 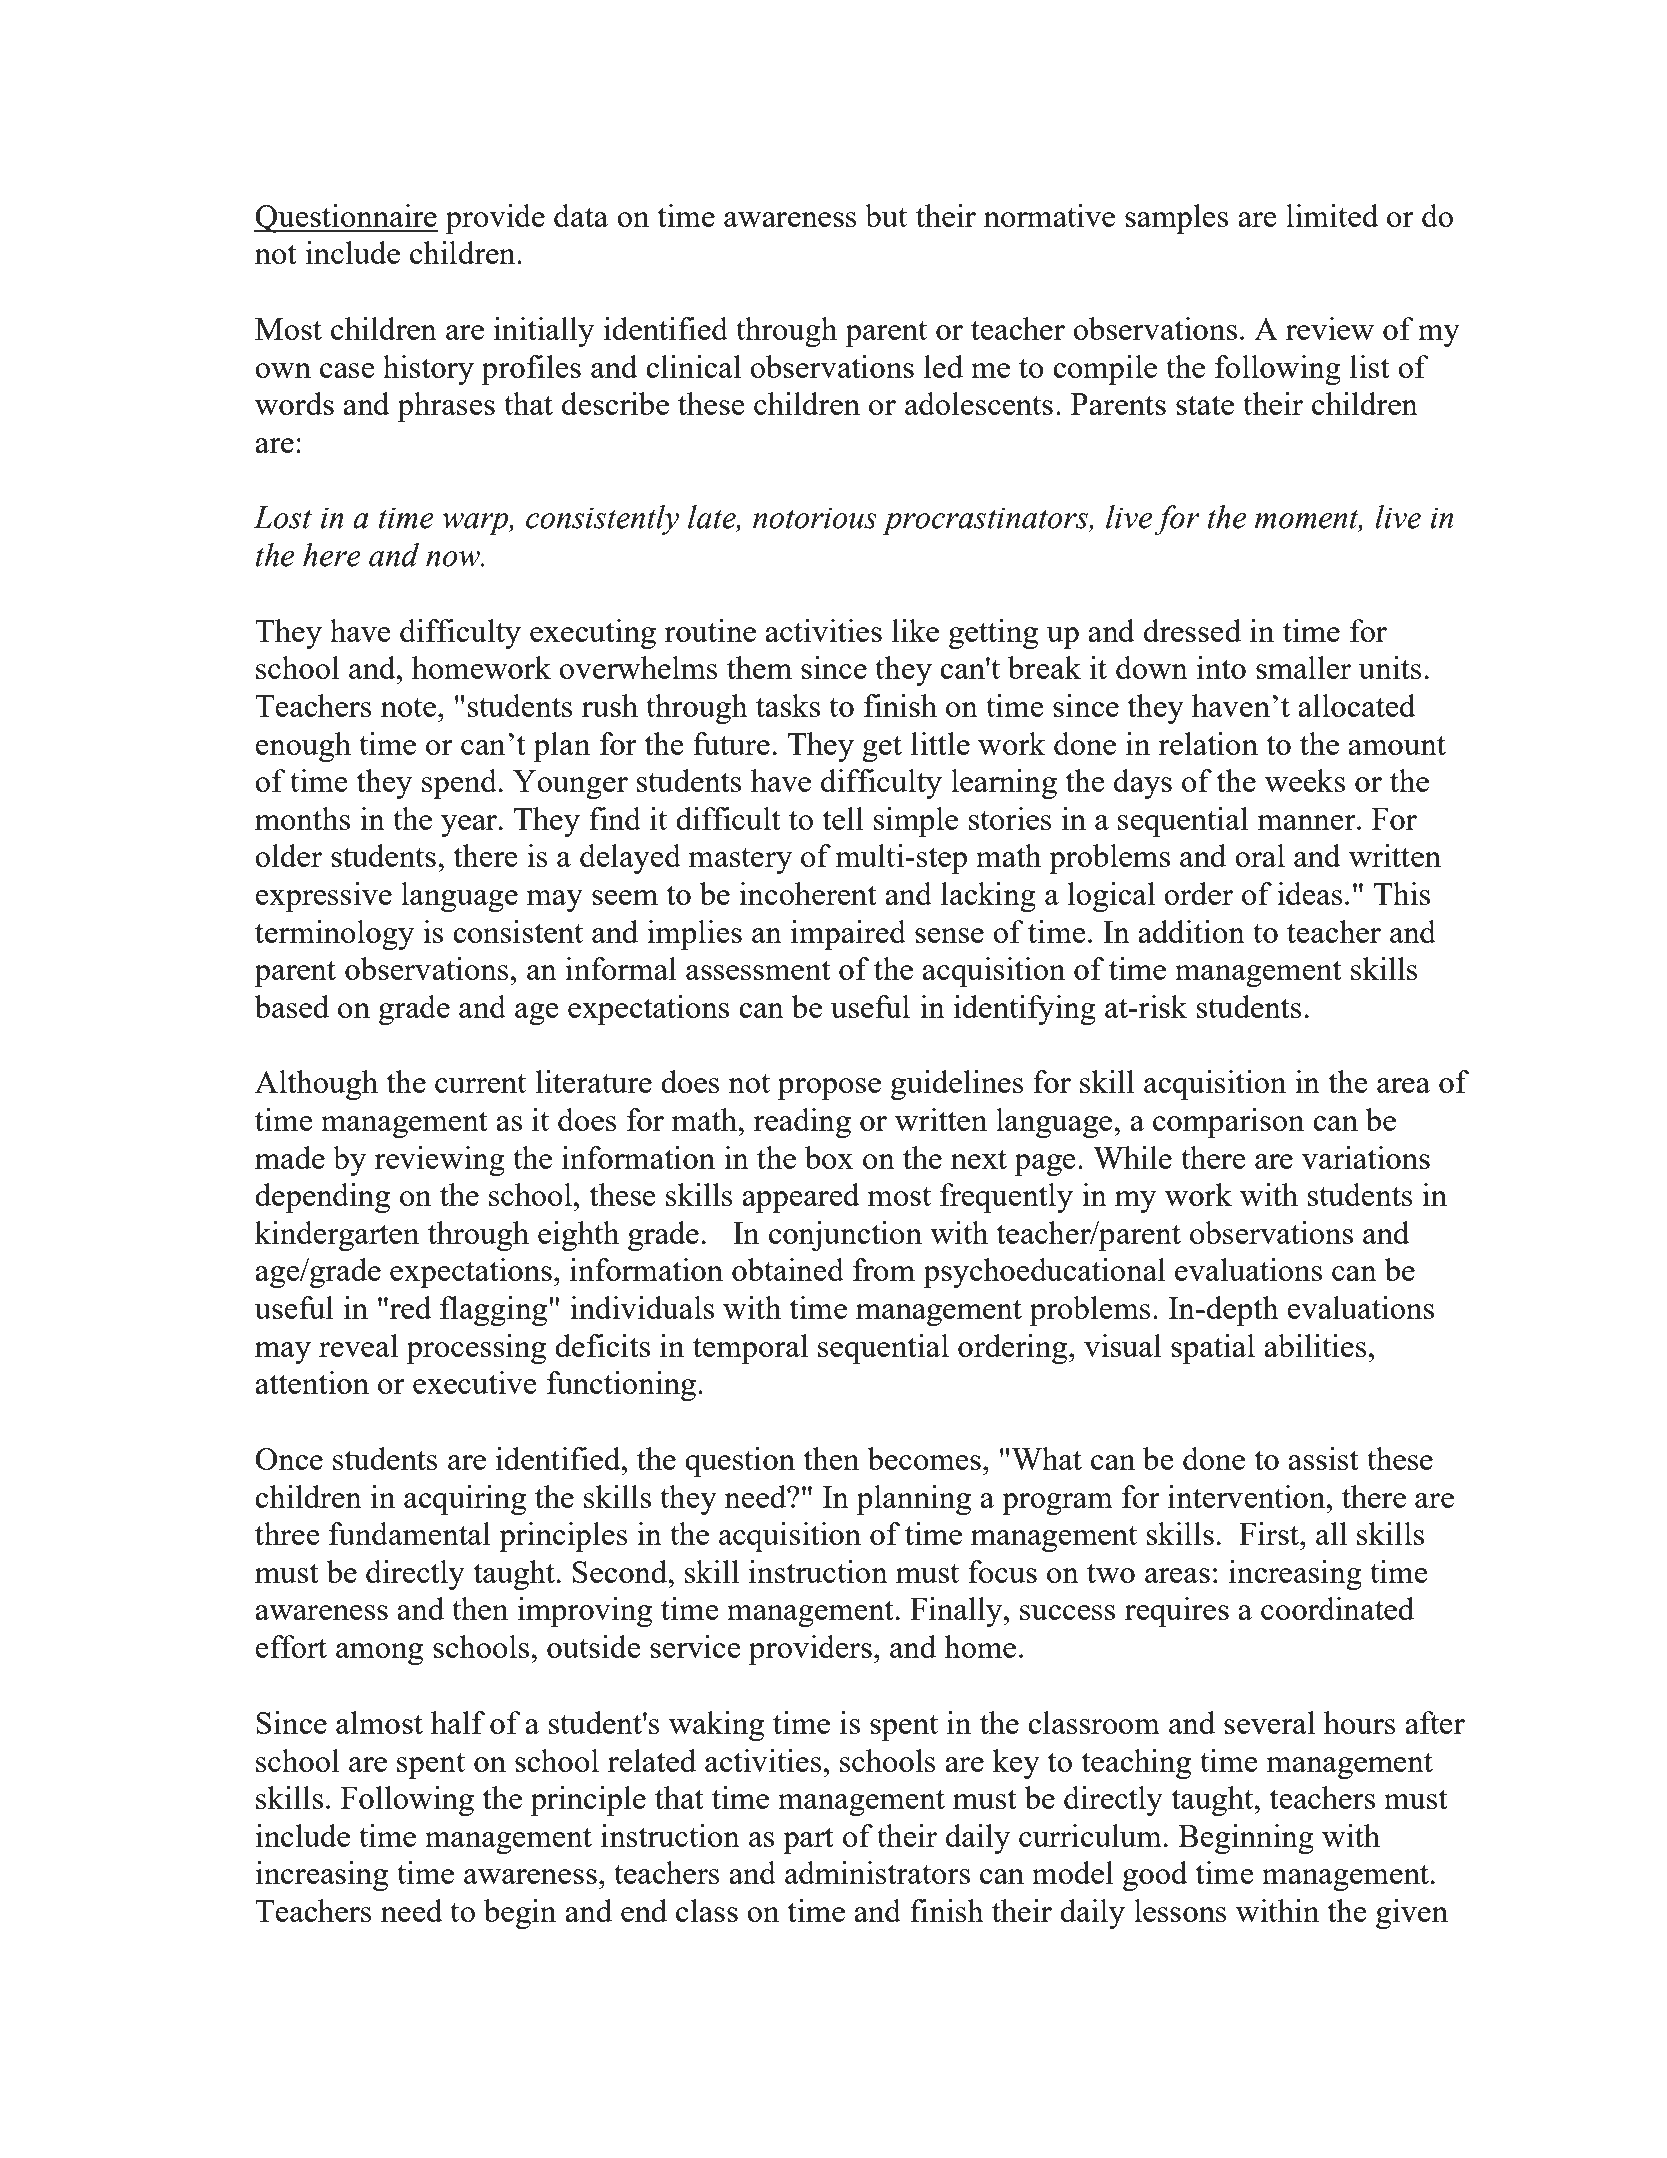 What do you see at coordinates (1332, 215) in the screenshot?
I see `limited` at bounding box center [1332, 215].
